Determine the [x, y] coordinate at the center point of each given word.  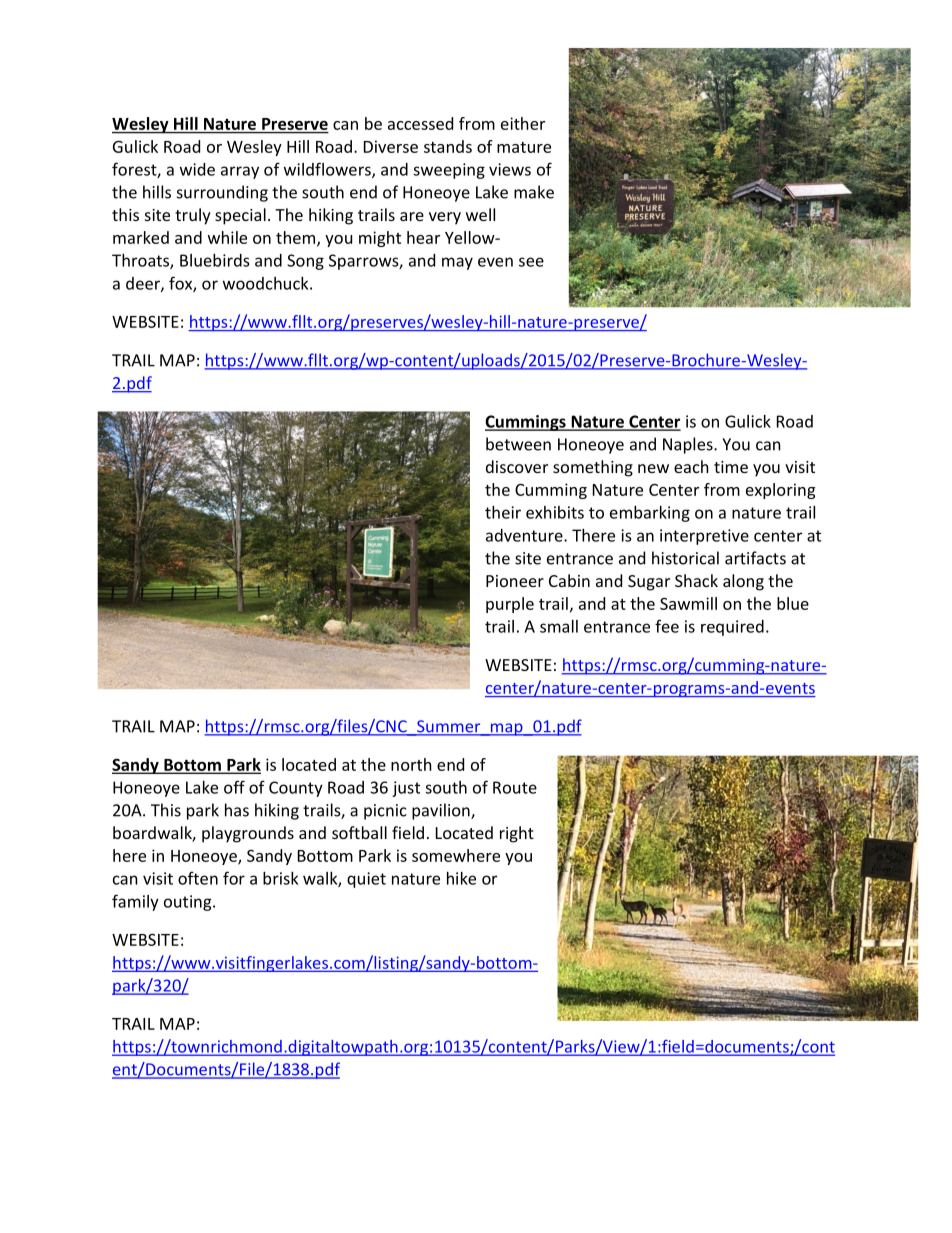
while [227, 237]
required [732, 628]
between [518, 444]
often [198, 878]
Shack [696, 580]
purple [510, 605]
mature [524, 147]
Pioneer [515, 581]
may [457, 263]
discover [517, 466]
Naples [689, 445]
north [411, 764]
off [234, 787]
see [531, 262]
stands [448, 146]
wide [197, 169]
